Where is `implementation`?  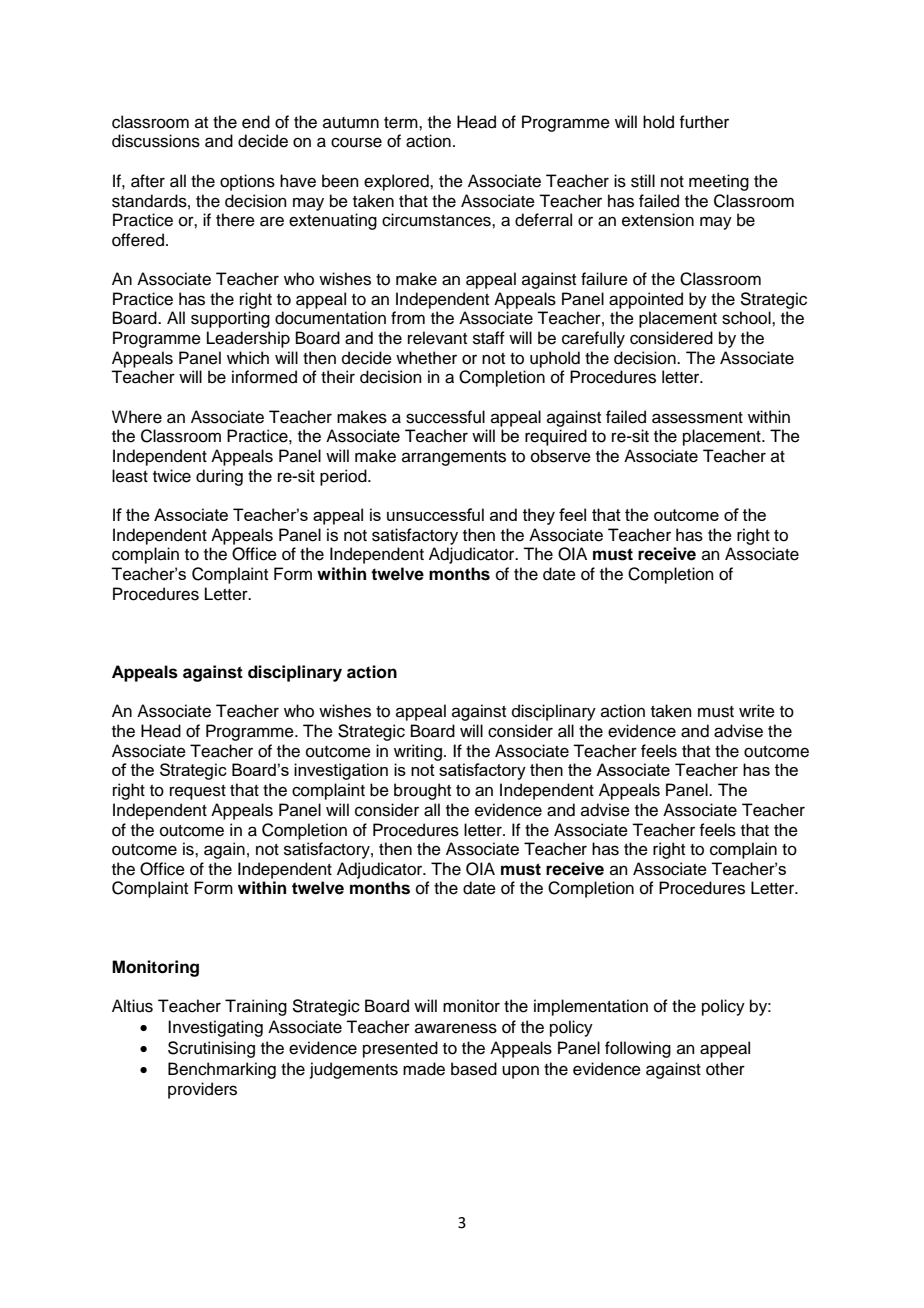
implementation is located at coordinates (591, 1007).
